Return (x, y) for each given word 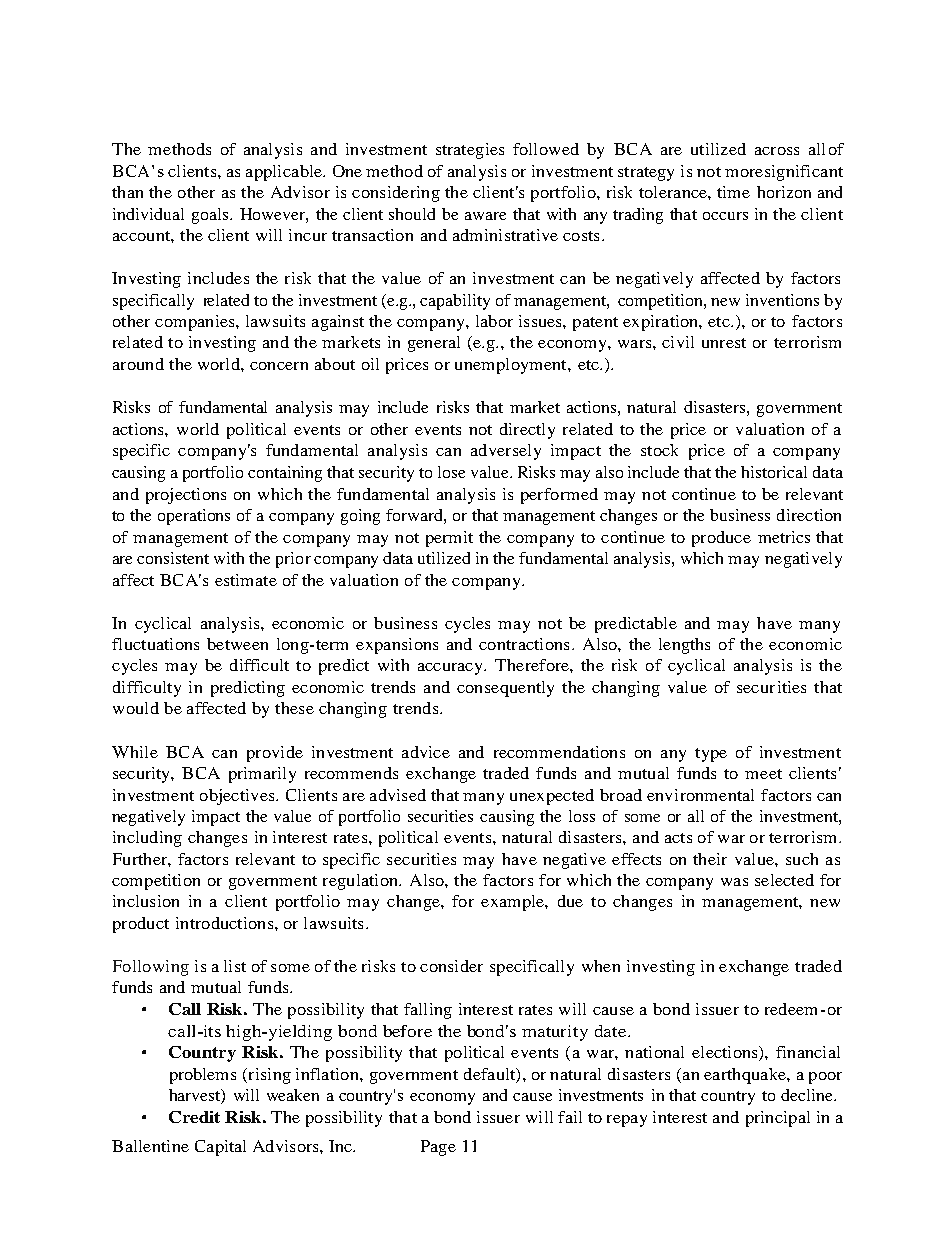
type (711, 755)
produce (721, 539)
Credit (194, 1117)
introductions (224, 923)
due (570, 901)
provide (275, 754)
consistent (173, 558)
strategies (470, 151)
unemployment (512, 366)
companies (196, 323)
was (734, 882)
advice (426, 752)
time (733, 192)
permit (449, 539)
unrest (724, 343)
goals (211, 216)
